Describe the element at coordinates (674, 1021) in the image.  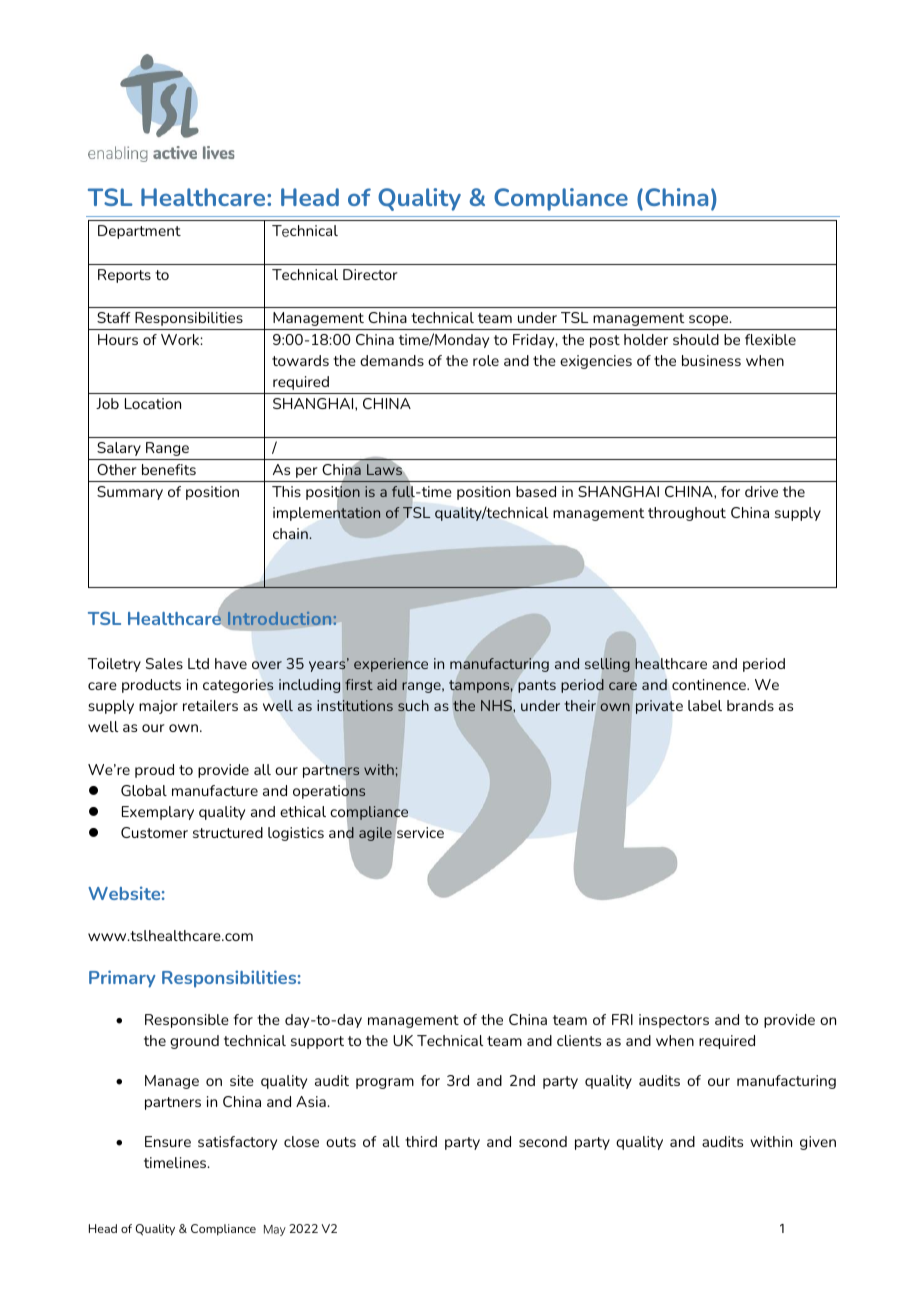
I see `inspectors` at that location.
